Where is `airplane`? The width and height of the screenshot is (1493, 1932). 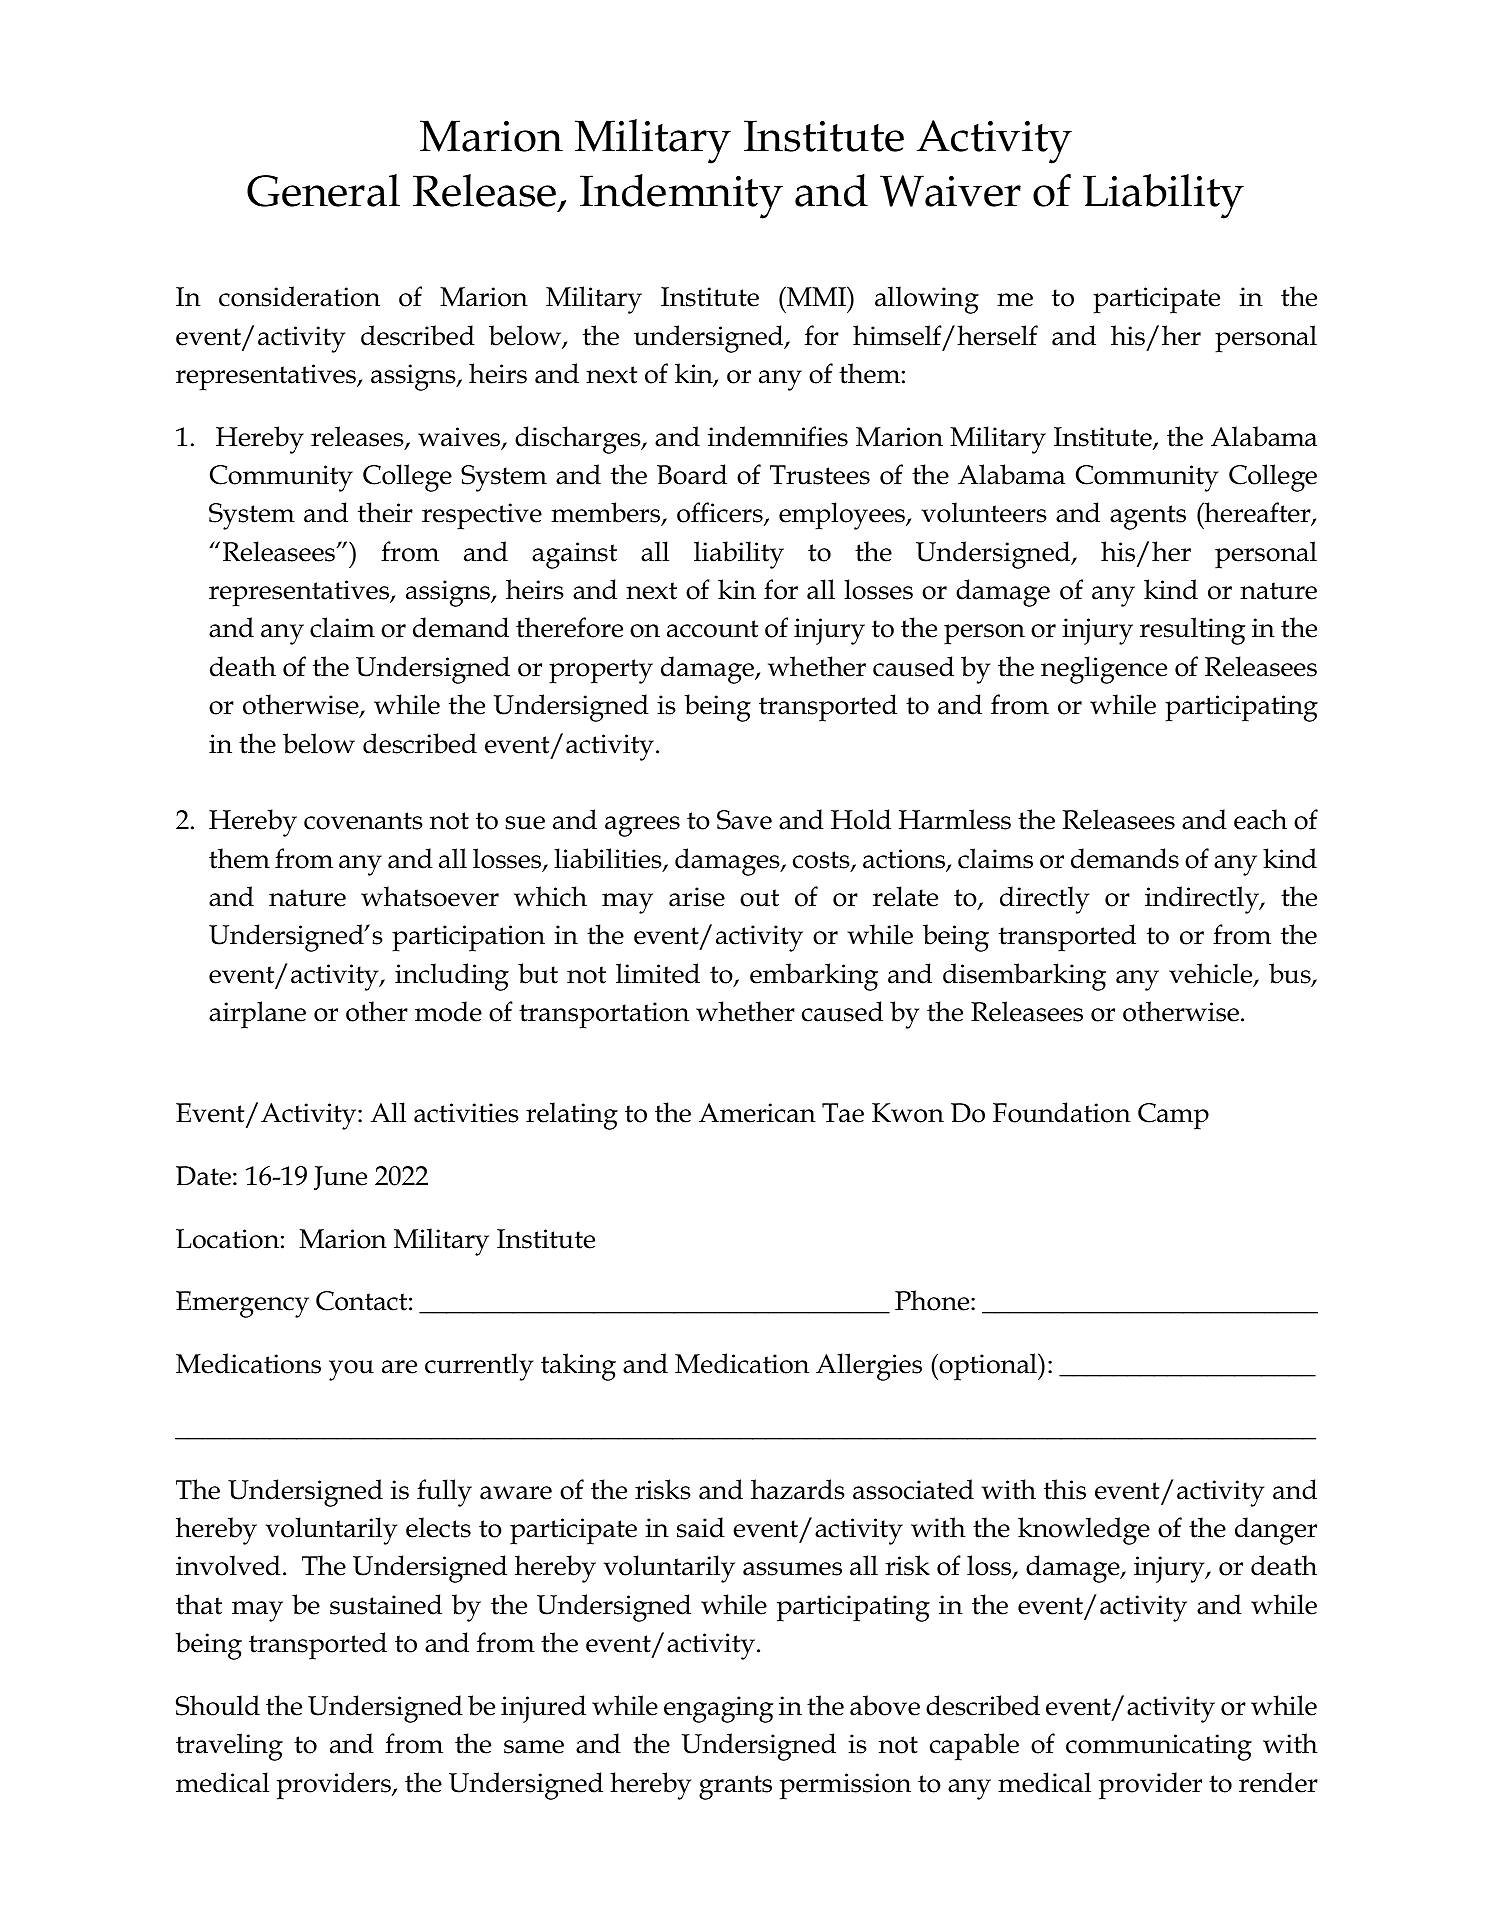
airplane is located at coordinates (257, 1015).
